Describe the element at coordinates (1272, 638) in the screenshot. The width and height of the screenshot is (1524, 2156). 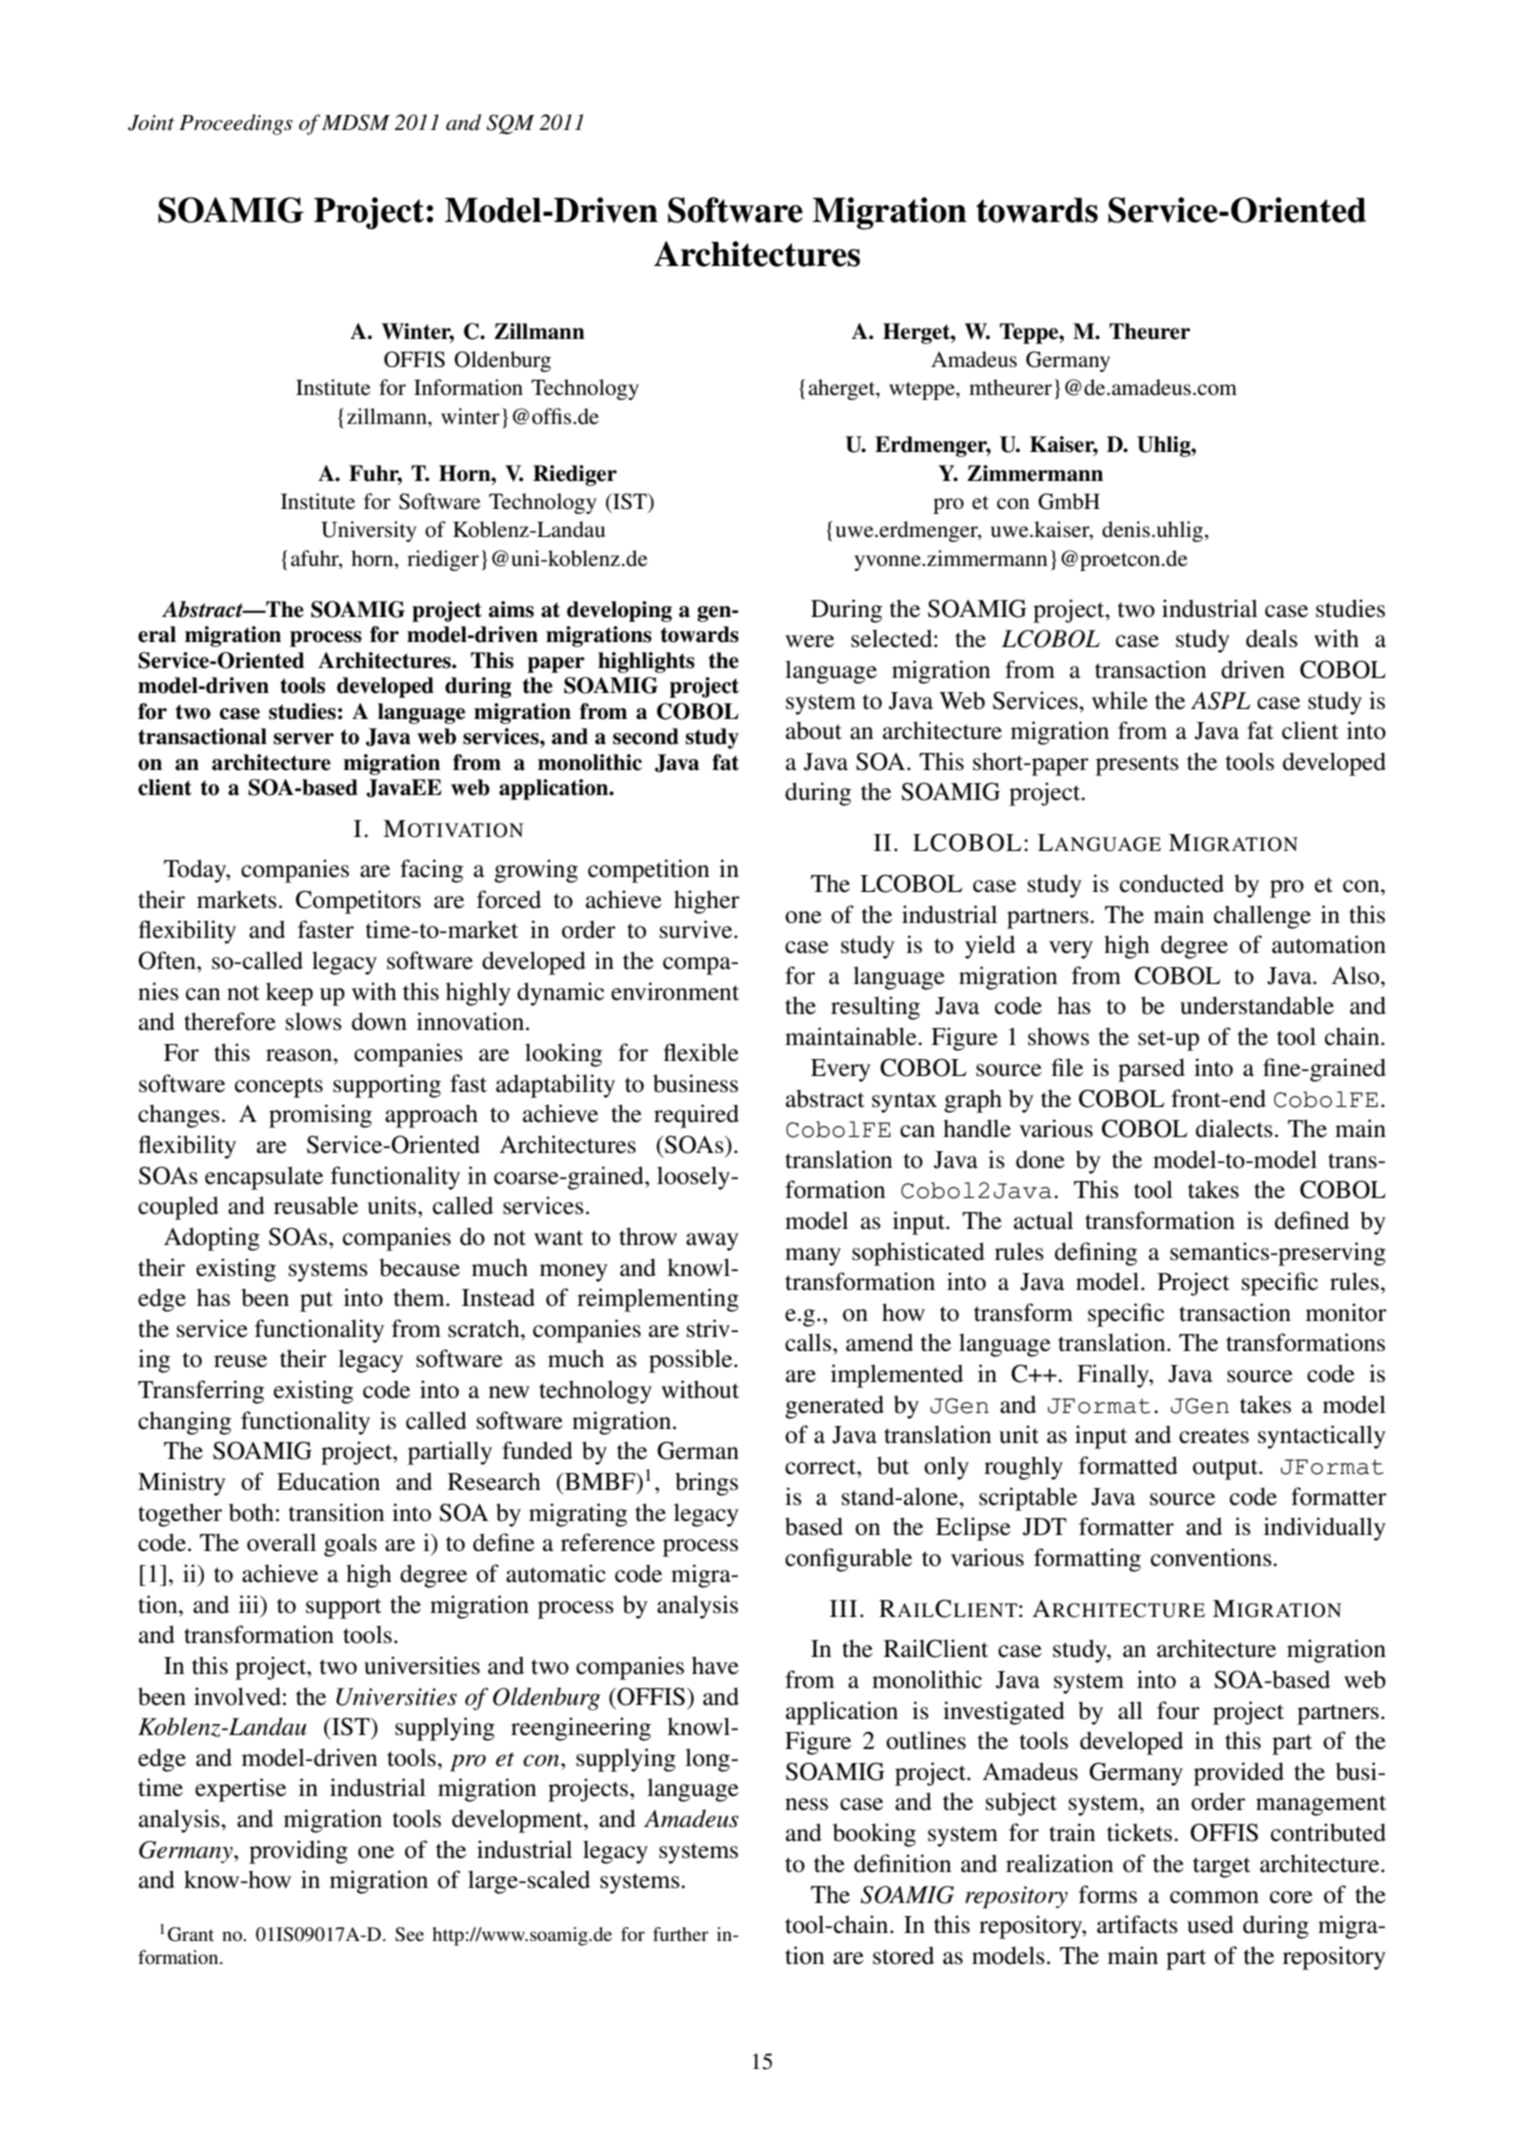
I see `deals` at that location.
